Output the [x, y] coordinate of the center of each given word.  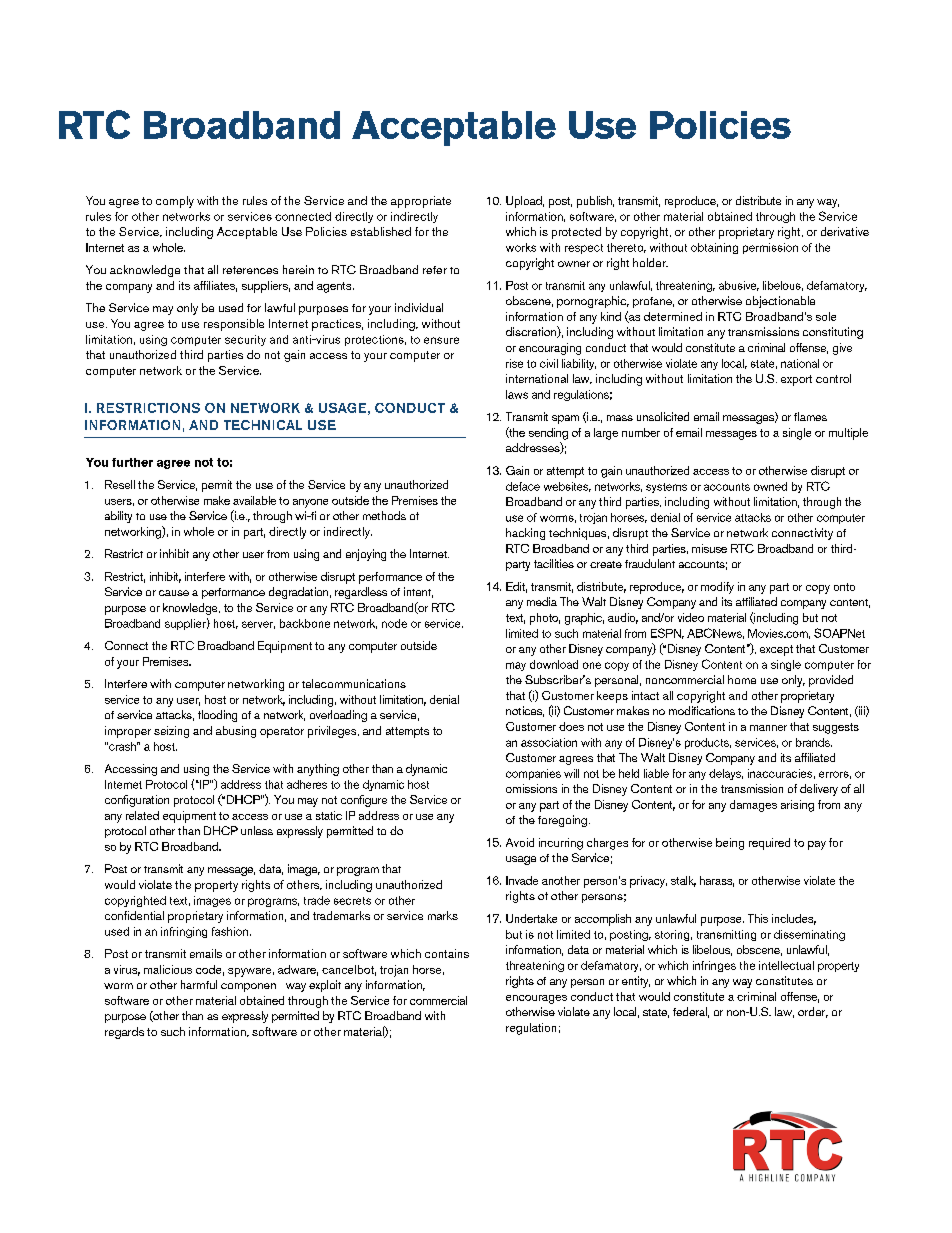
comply [175, 202]
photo [545, 619]
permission [770, 248]
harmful [199, 984]
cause [174, 593]
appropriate [421, 202]
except [776, 650]
